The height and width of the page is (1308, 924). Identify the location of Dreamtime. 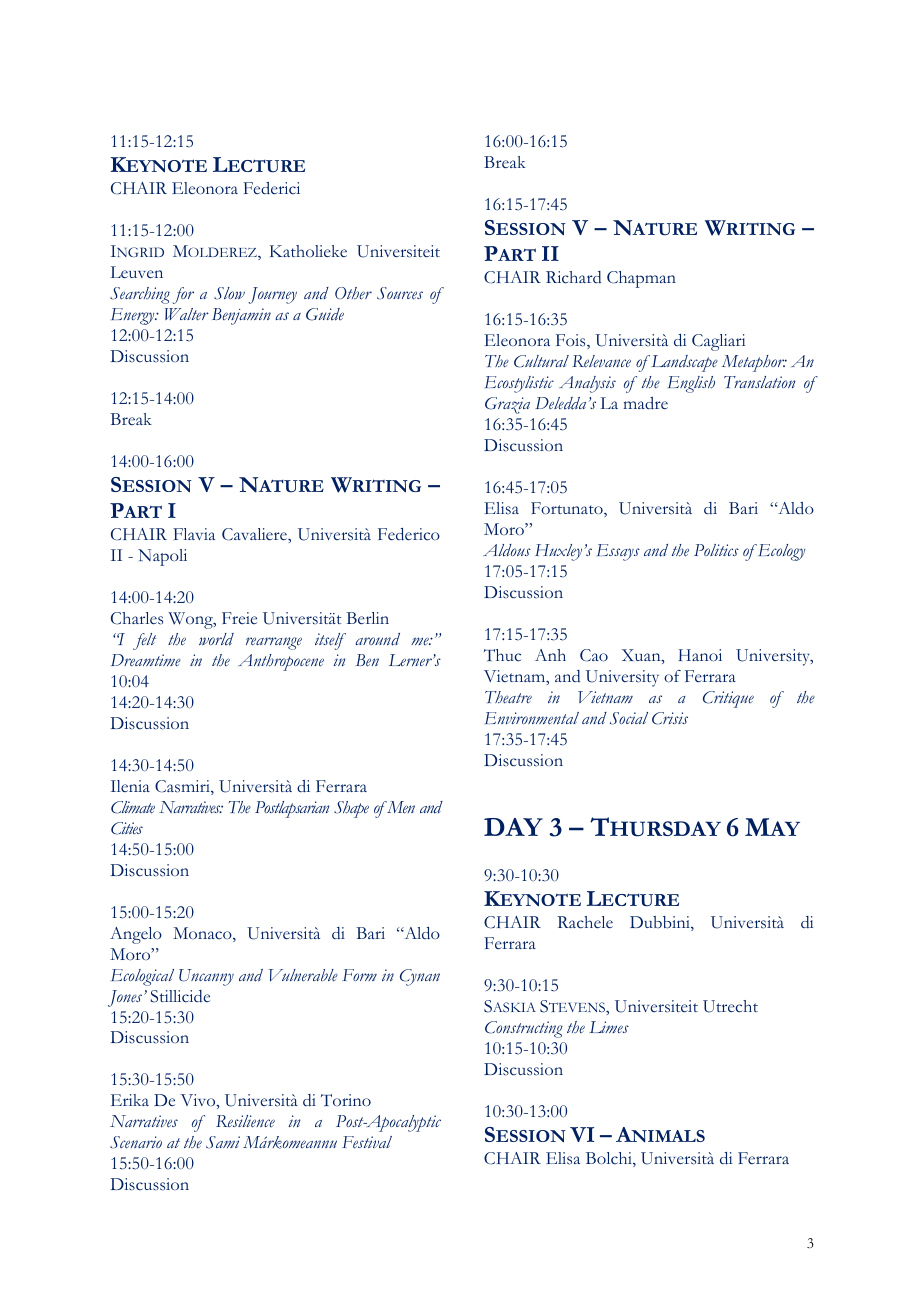
(146, 660).
